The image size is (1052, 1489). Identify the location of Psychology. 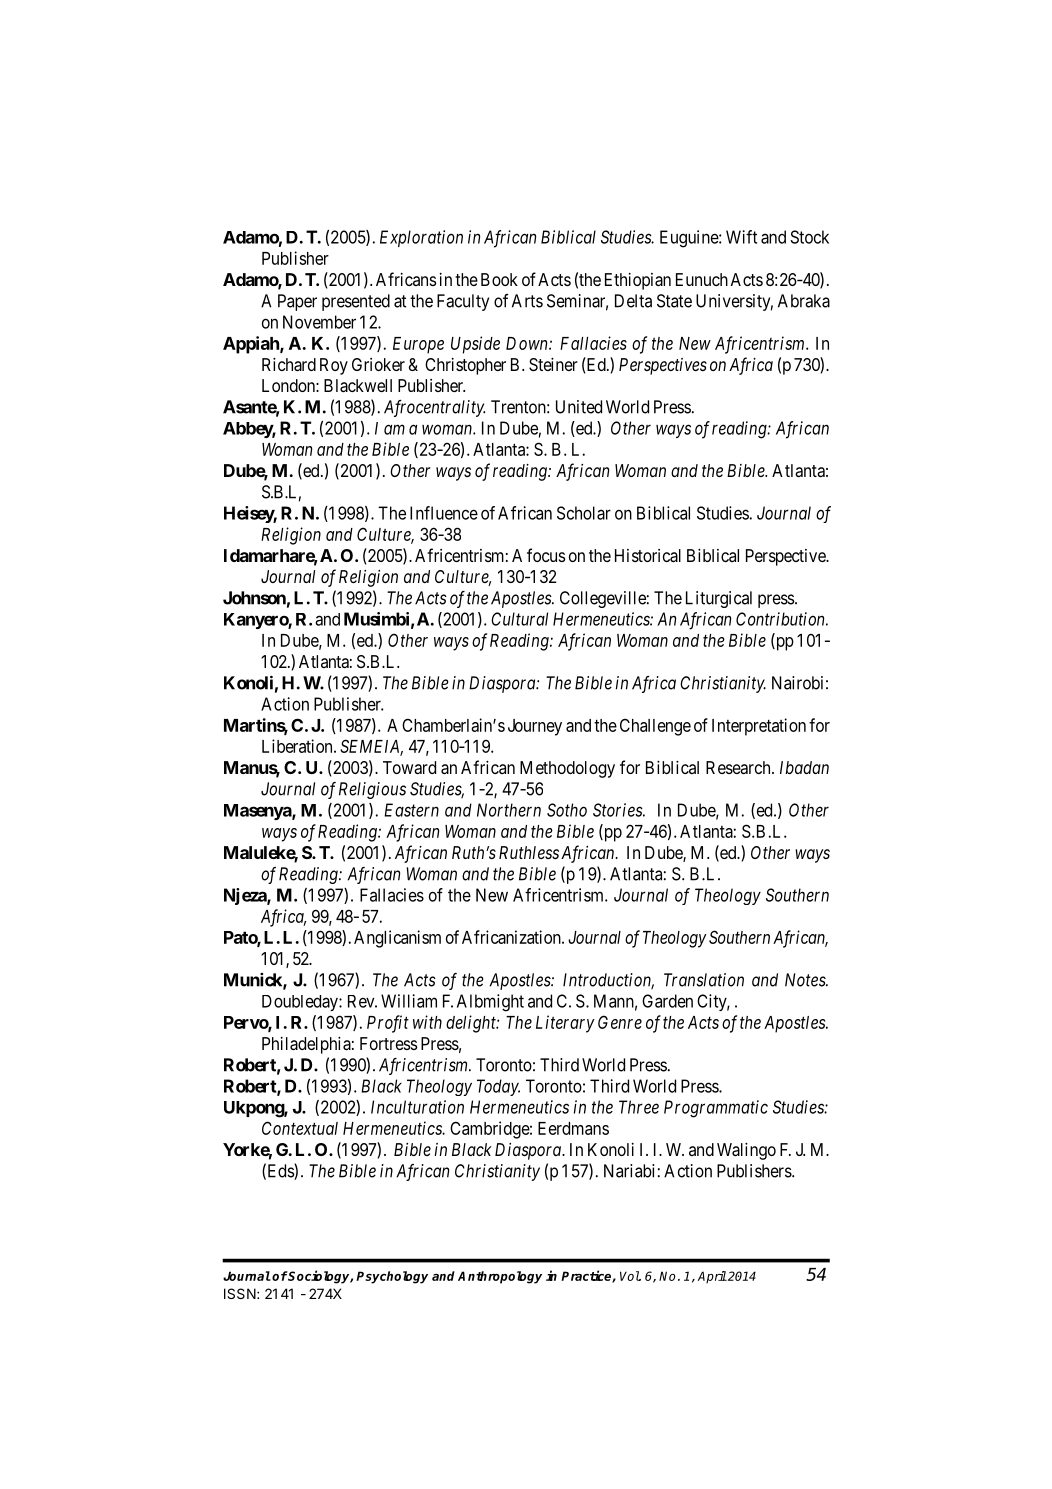
(392, 1277).
